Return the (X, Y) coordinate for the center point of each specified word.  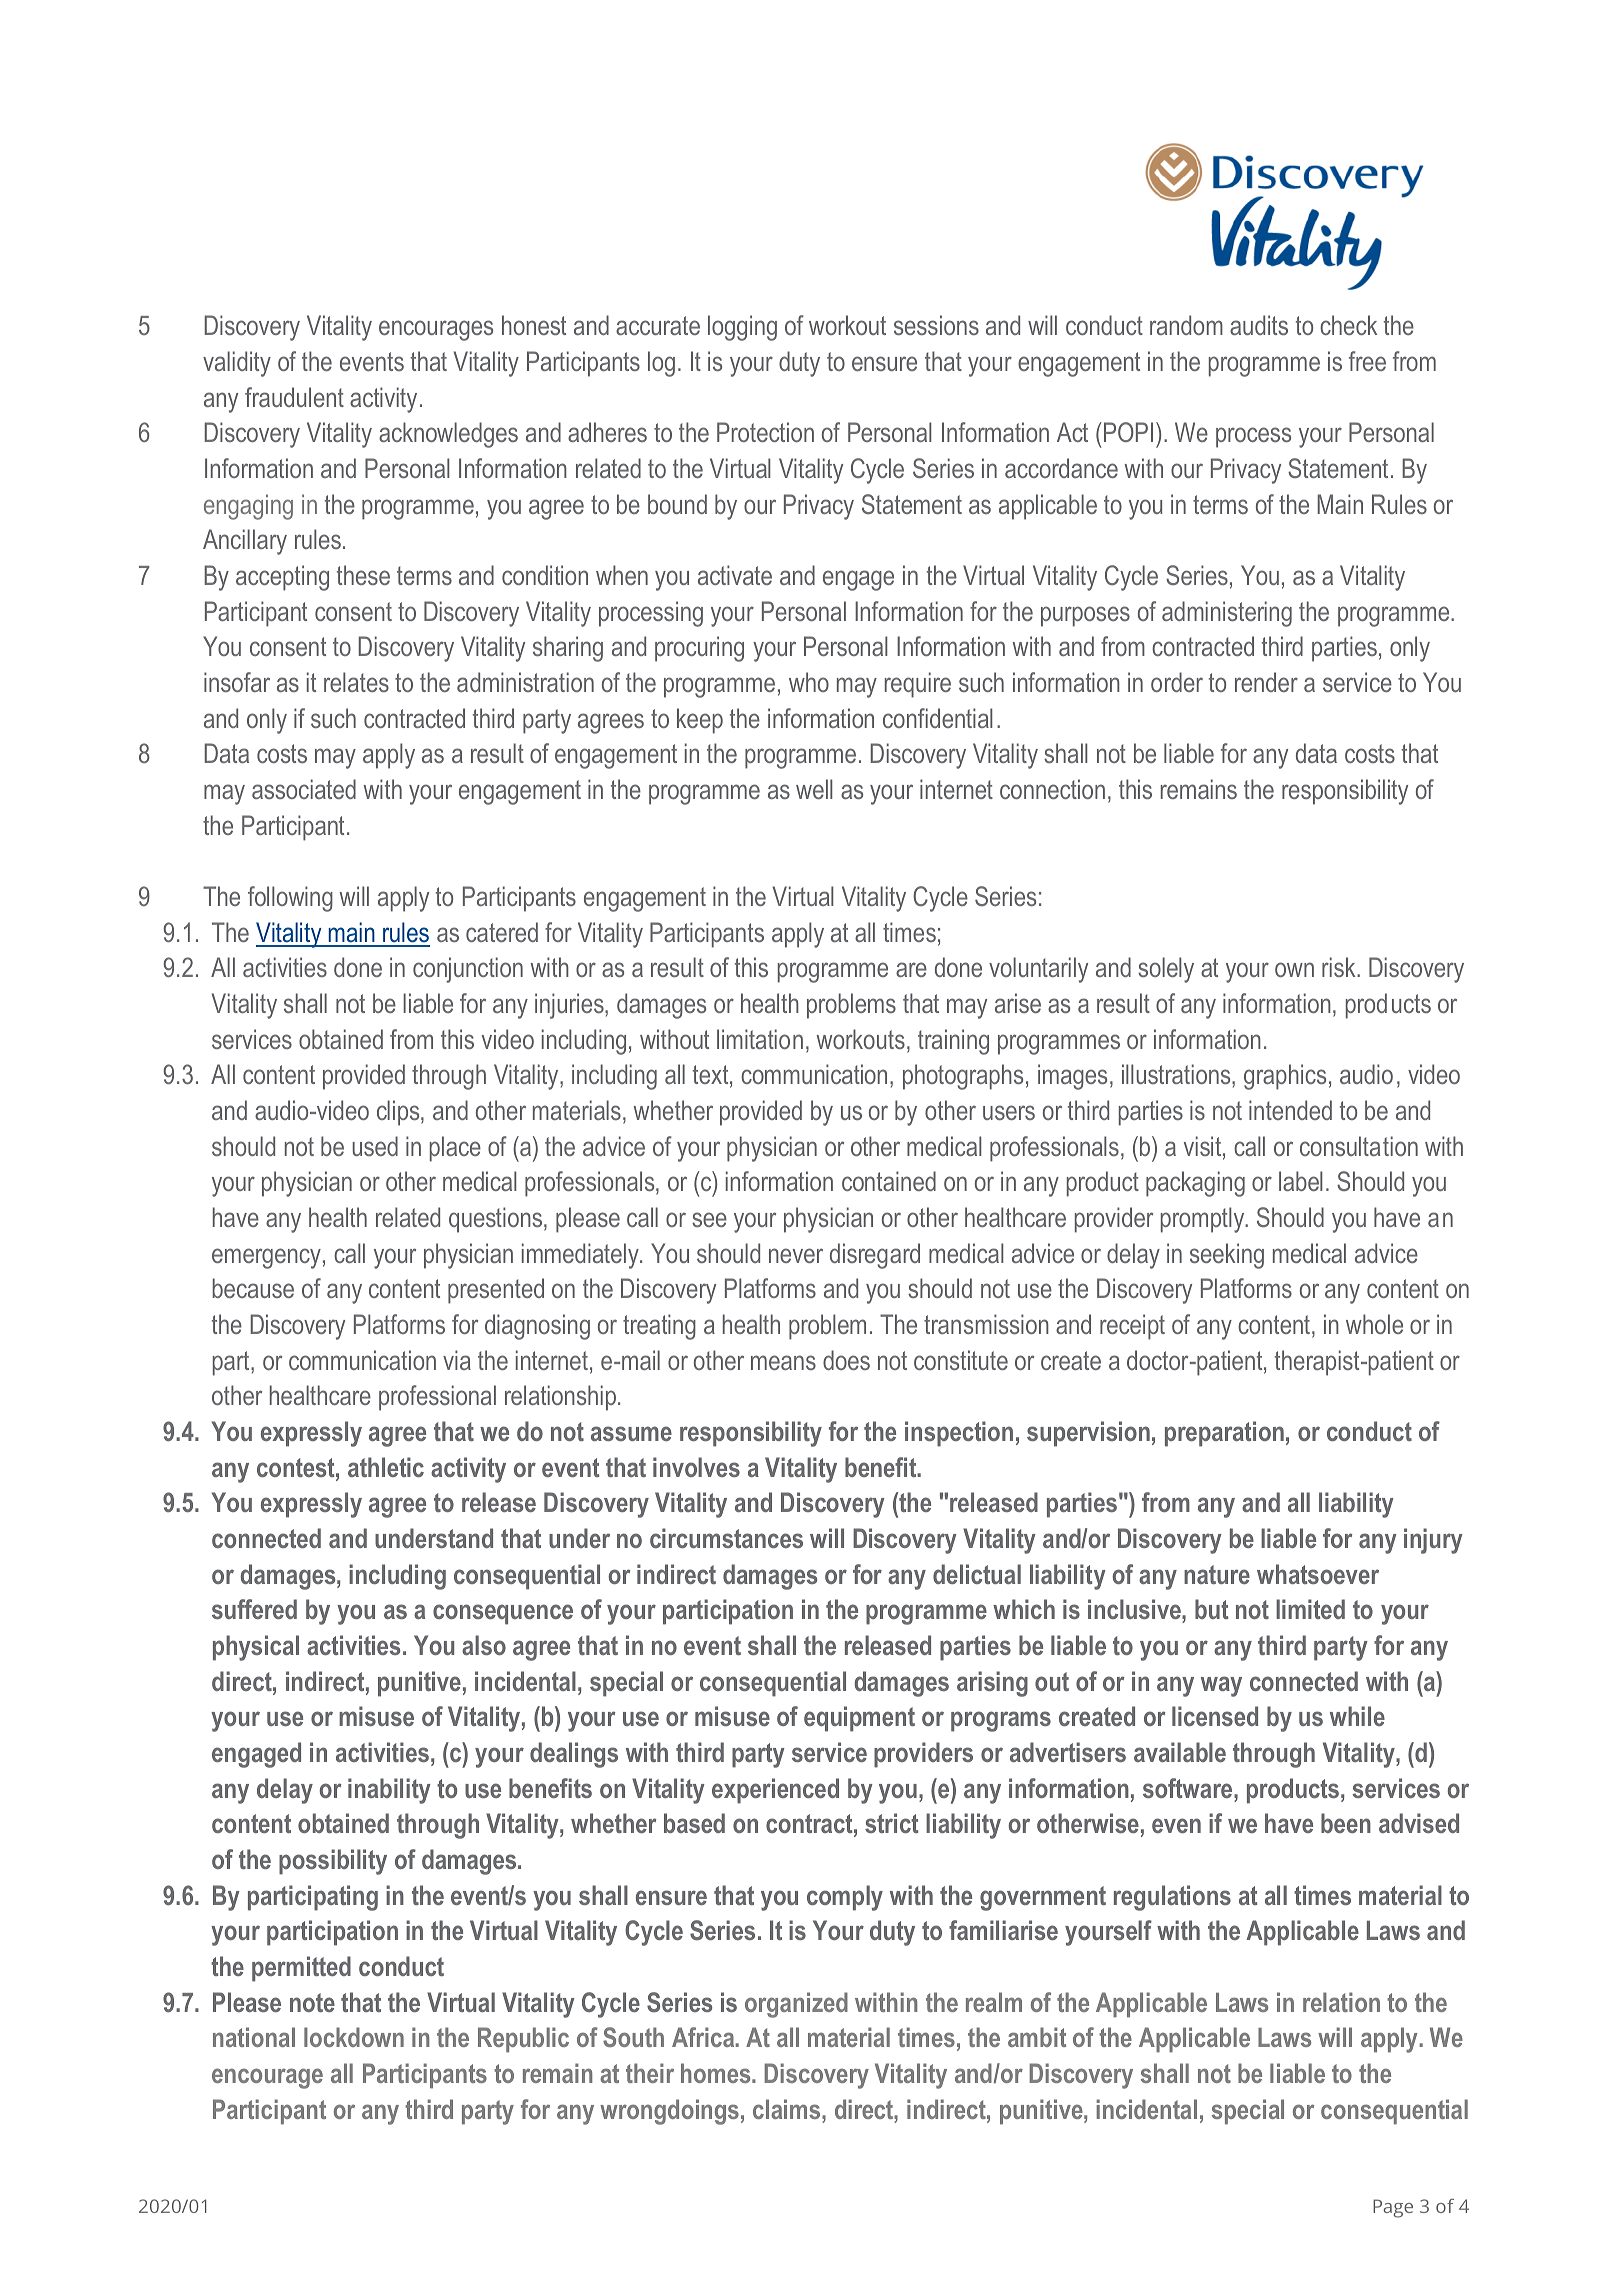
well (814, 789)
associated (304, 789)
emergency (266, 1258)
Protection (765, 432)
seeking (1227, 1256)
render (1266, 682)
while (1357, 1716)
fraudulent (294, 397)
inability (389, 1791)
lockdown (354, 2037)
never (796, 1255)
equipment (859, 1719)
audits (1259, 325)
